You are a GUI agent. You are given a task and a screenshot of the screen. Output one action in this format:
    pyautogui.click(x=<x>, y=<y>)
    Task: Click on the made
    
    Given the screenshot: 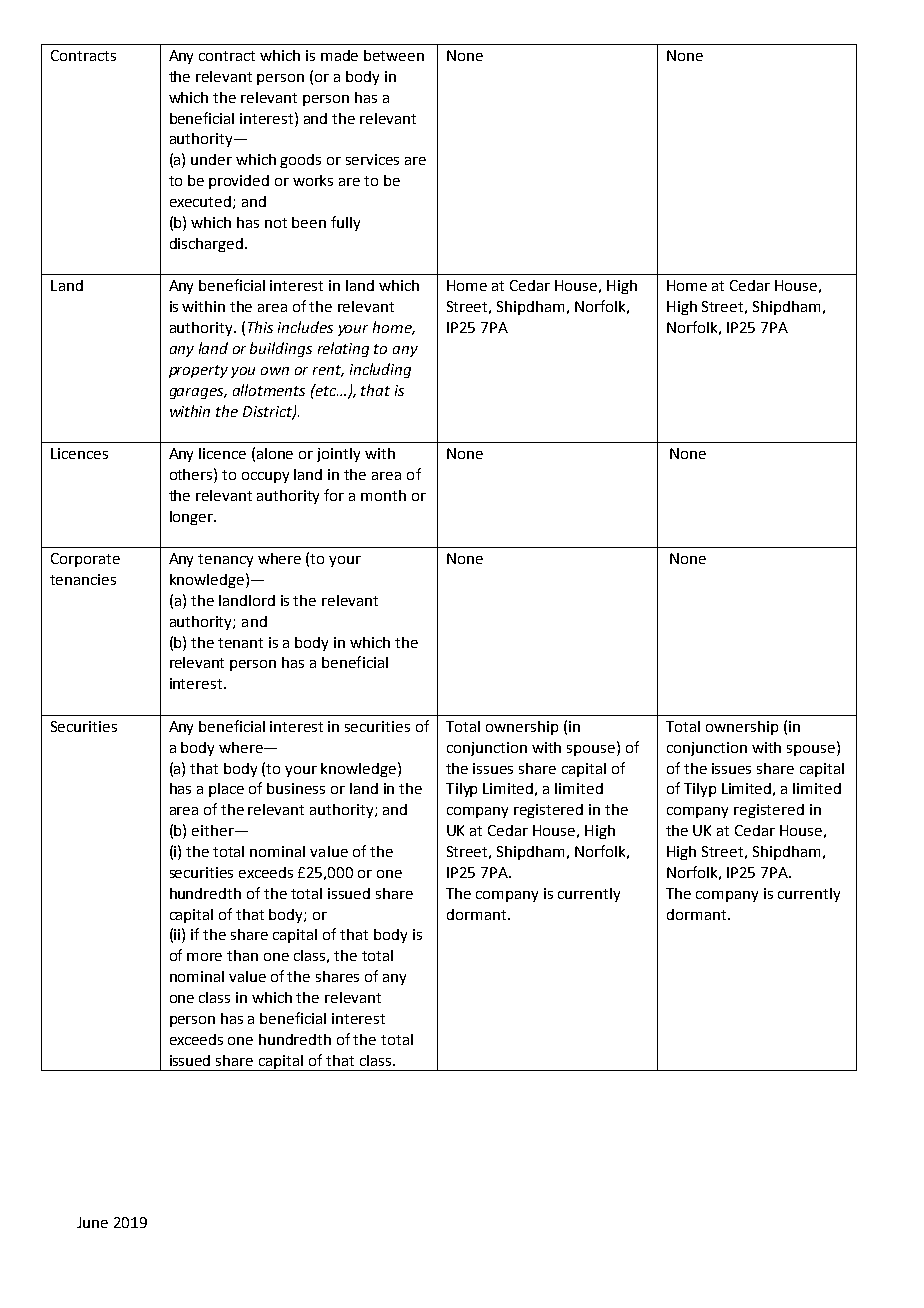 What is the action you would take?
    pyautogui.click(x=339, y=55)
